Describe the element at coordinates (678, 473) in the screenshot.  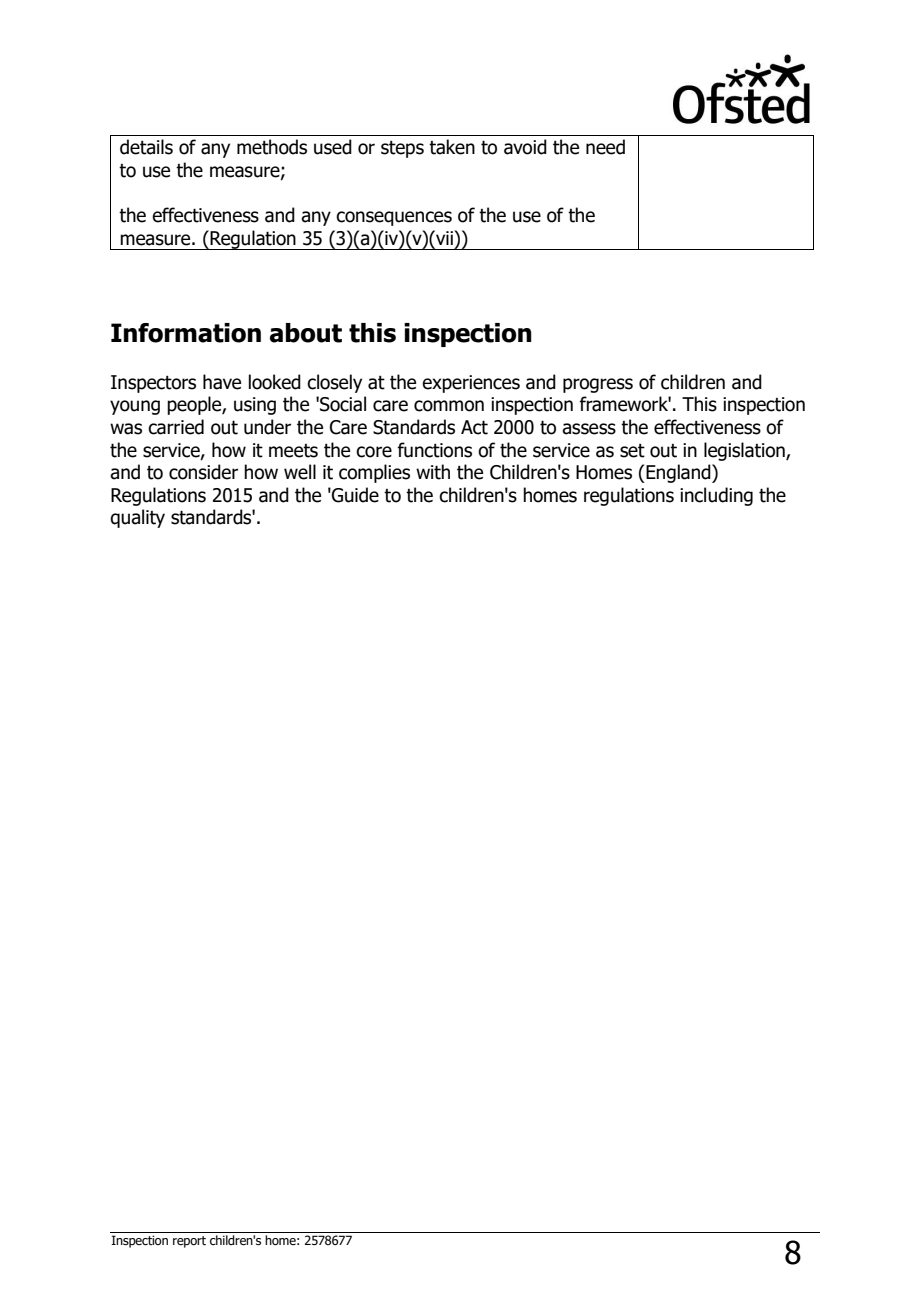
I see `England` at that location.
